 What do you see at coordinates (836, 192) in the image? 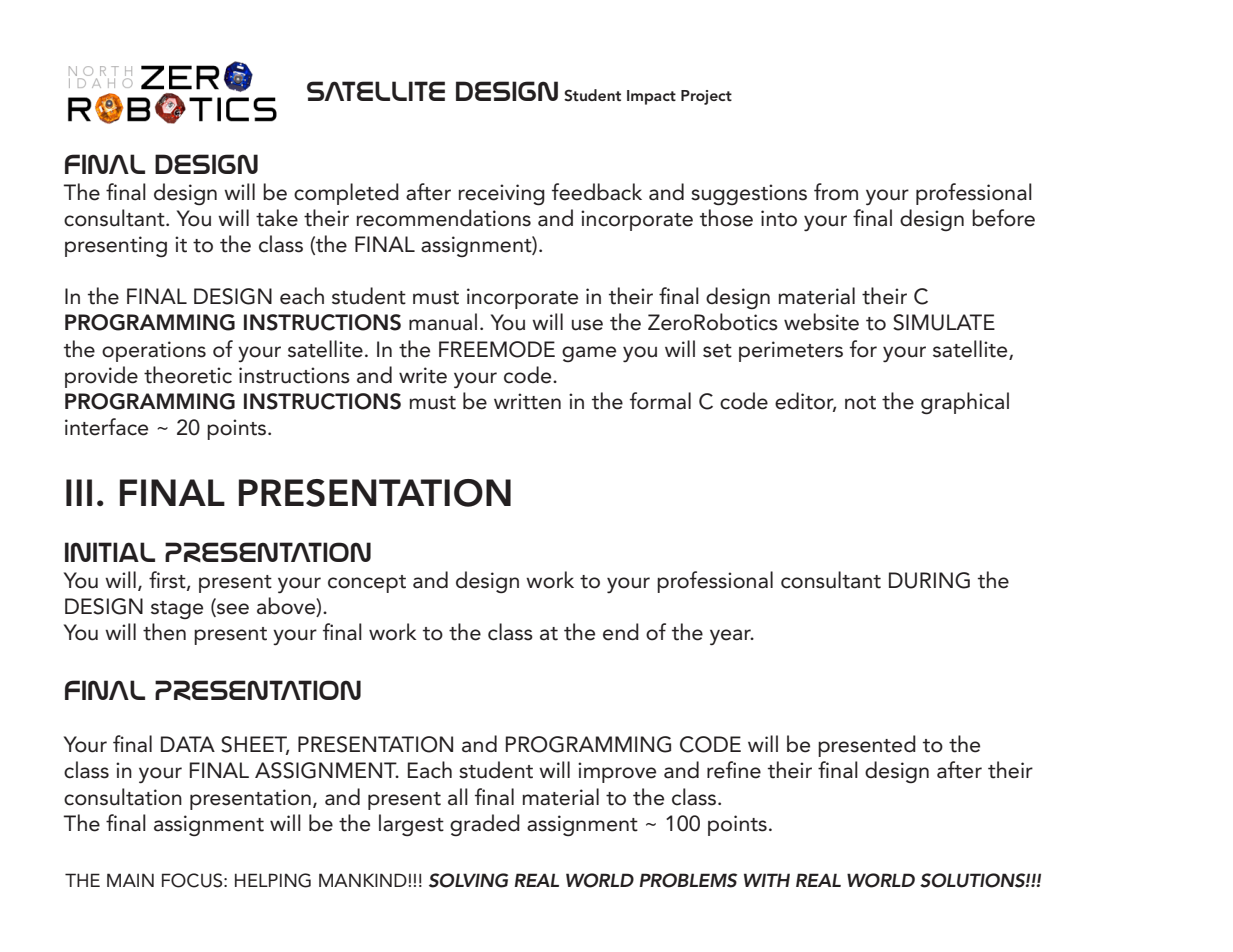
I see `from` at bounding box center [836, 192].
